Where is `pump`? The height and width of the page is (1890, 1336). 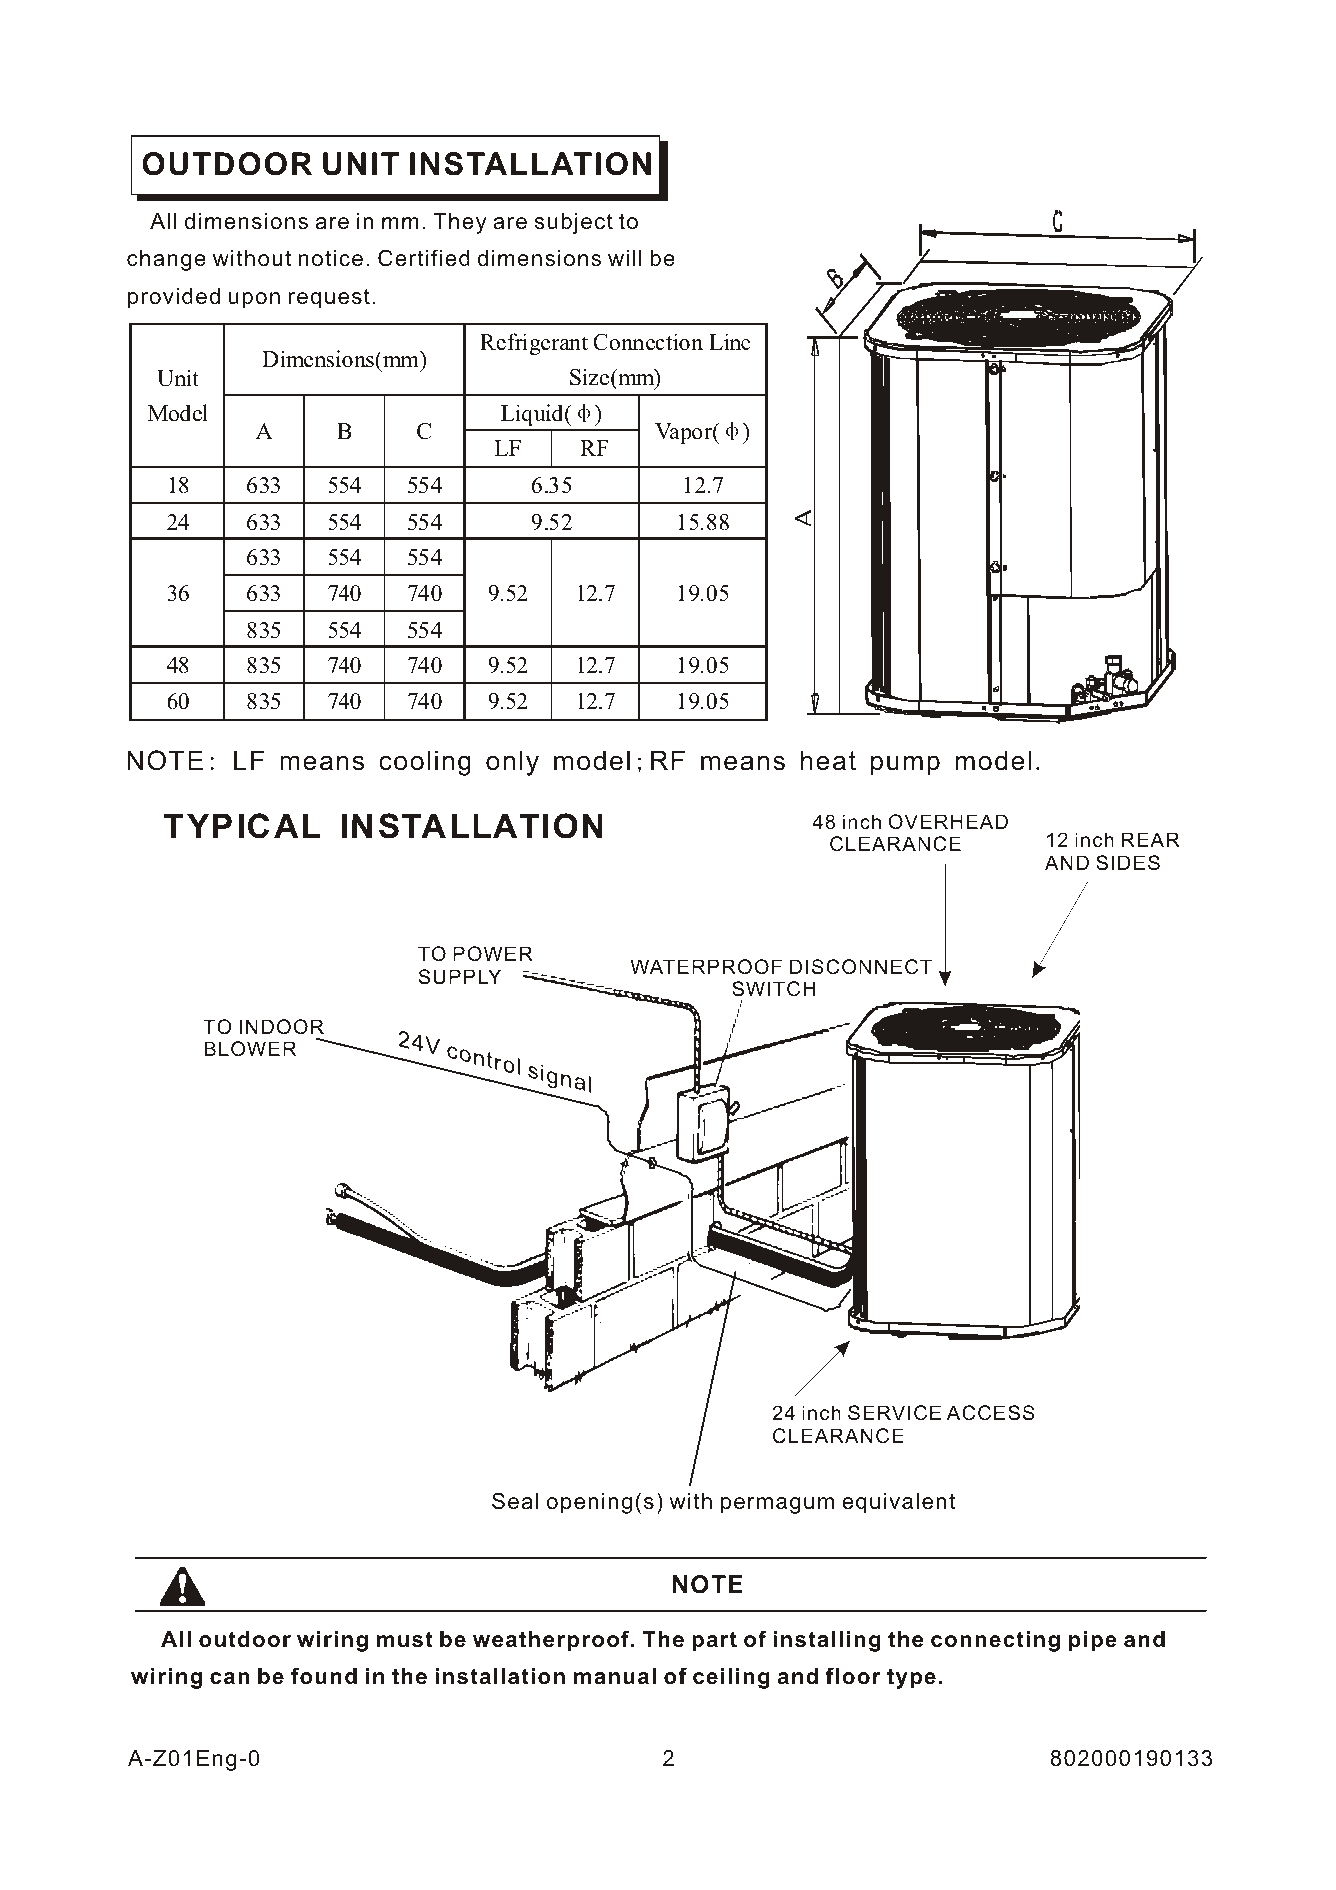
pump is located at coordinates (905, 765).
